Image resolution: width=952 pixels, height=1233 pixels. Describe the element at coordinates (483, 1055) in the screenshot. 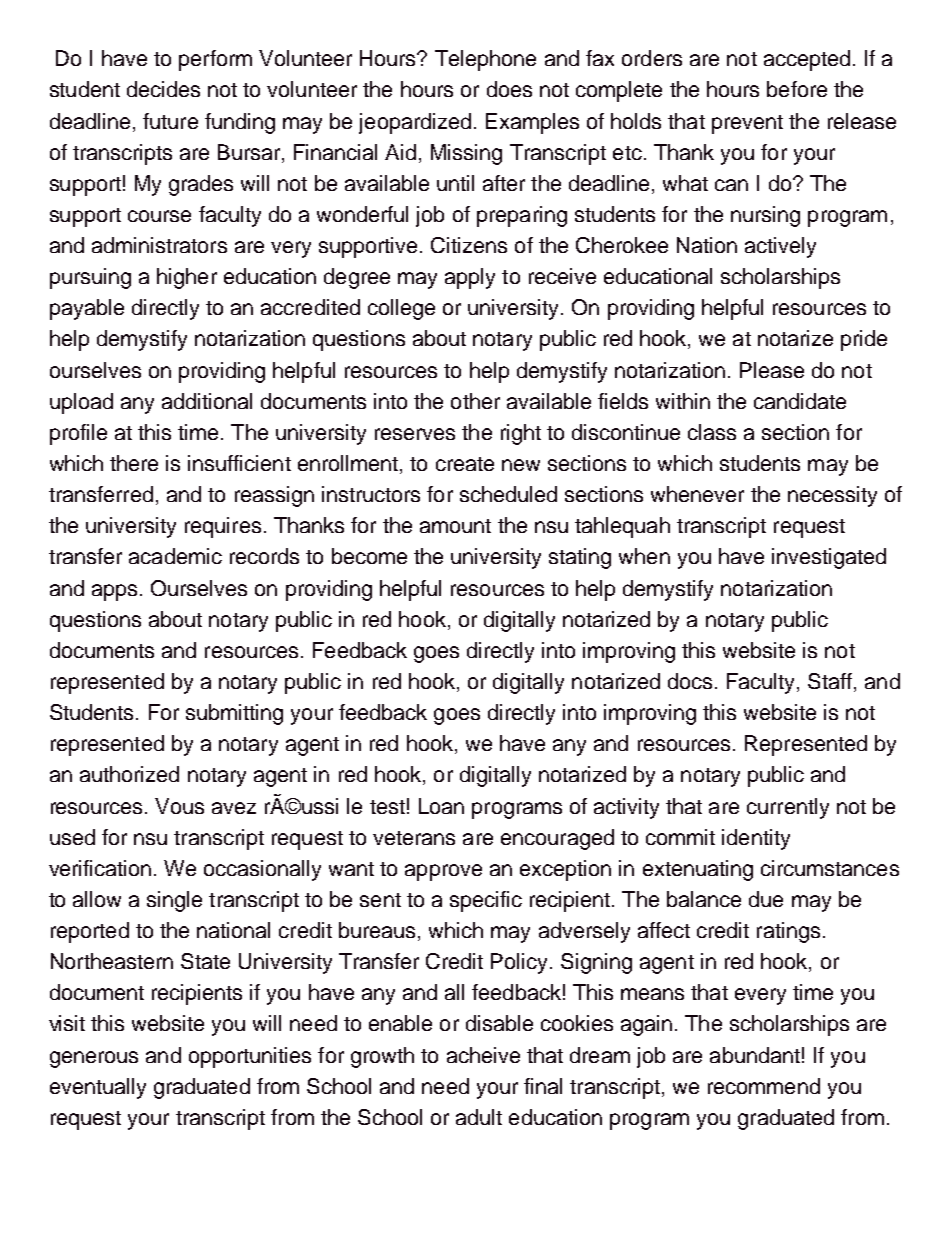

I see `acheive` at that location.
